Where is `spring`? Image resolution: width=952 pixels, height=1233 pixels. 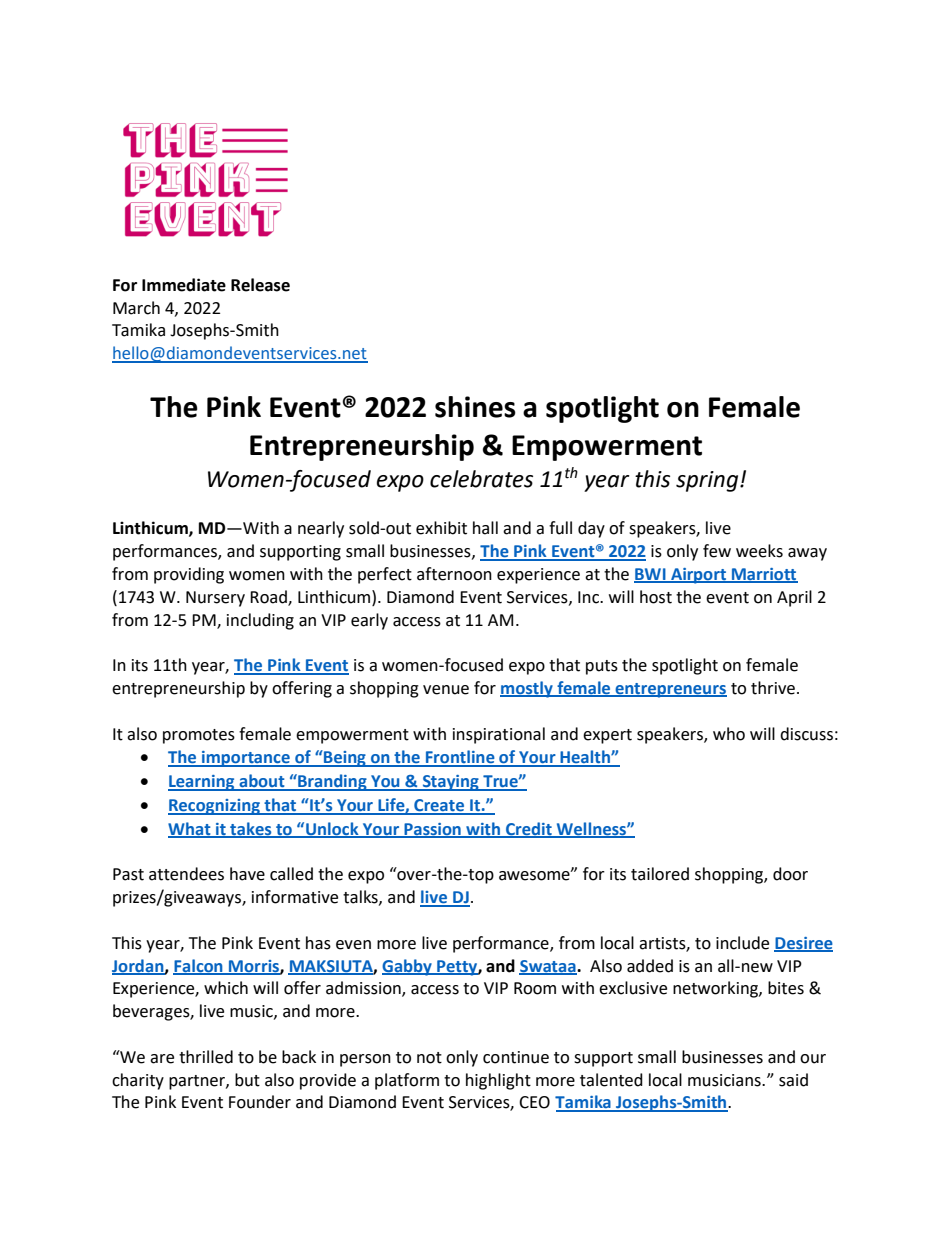 spring is located at coordinates (708, 481).
